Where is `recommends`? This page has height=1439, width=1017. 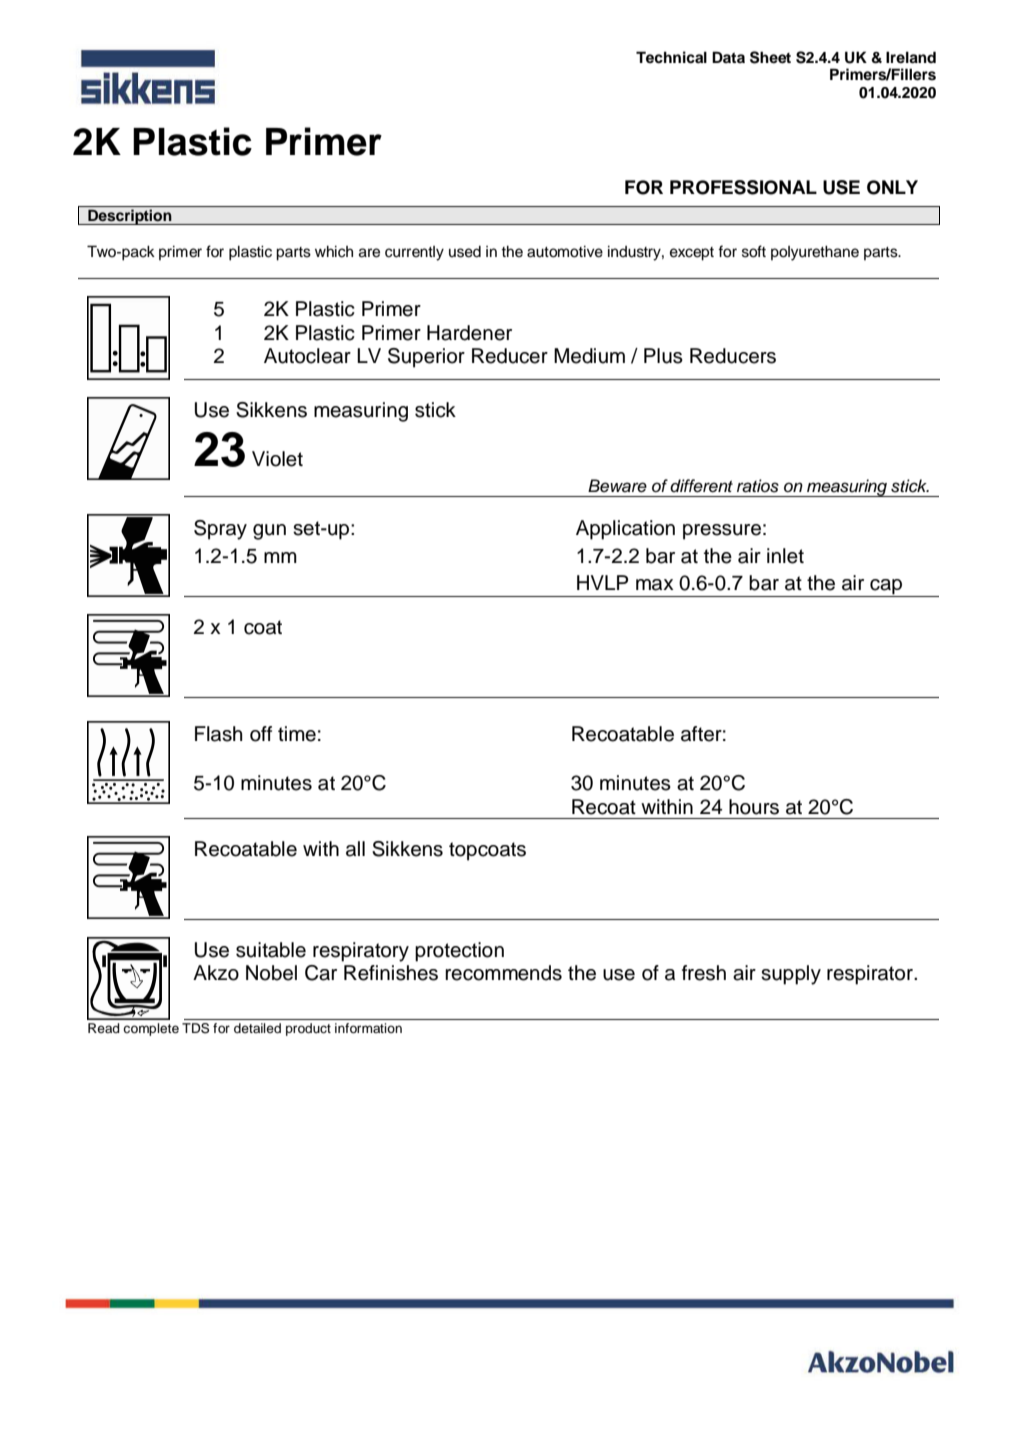
recommends is located at coordinates (503, 973).
